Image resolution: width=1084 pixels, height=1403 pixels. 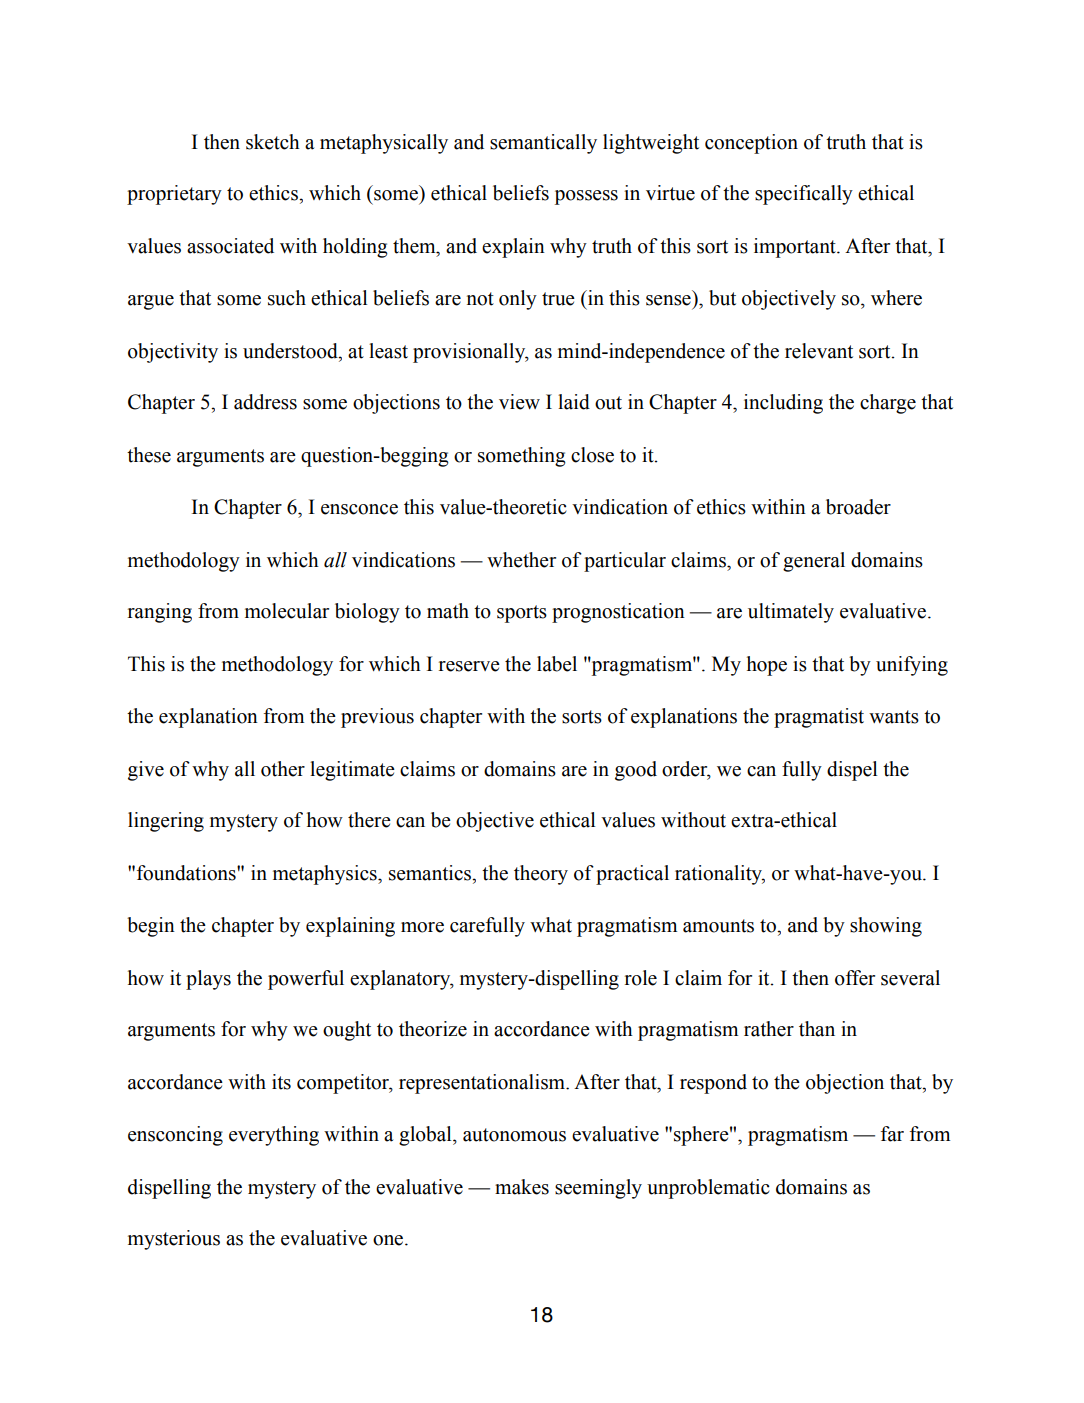 What do you see at coordinates (174, 195) in the screenshot?
I see `proprietary` at bounding box center [174, 195].
